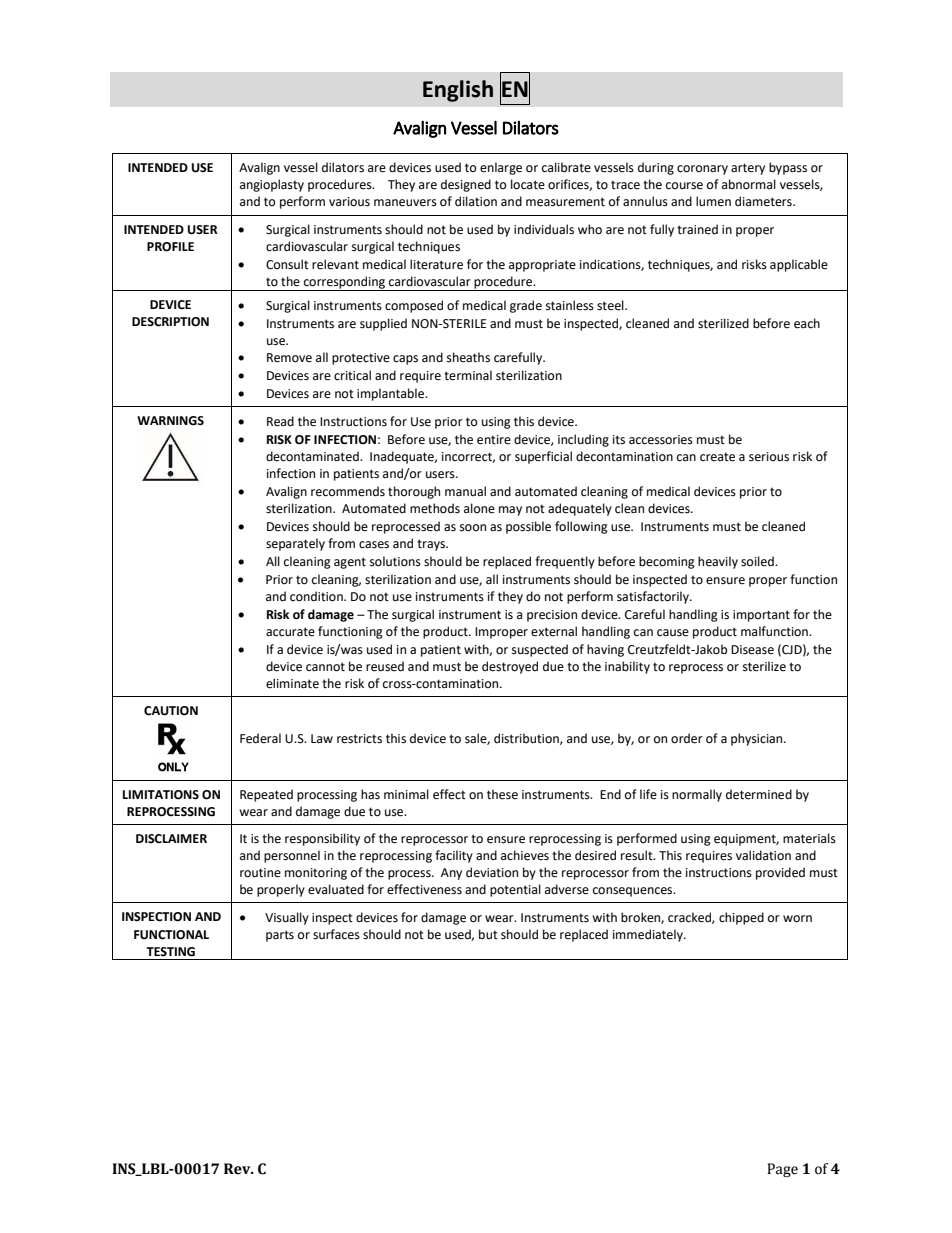  I want to click on soon, so click(473, 528).
